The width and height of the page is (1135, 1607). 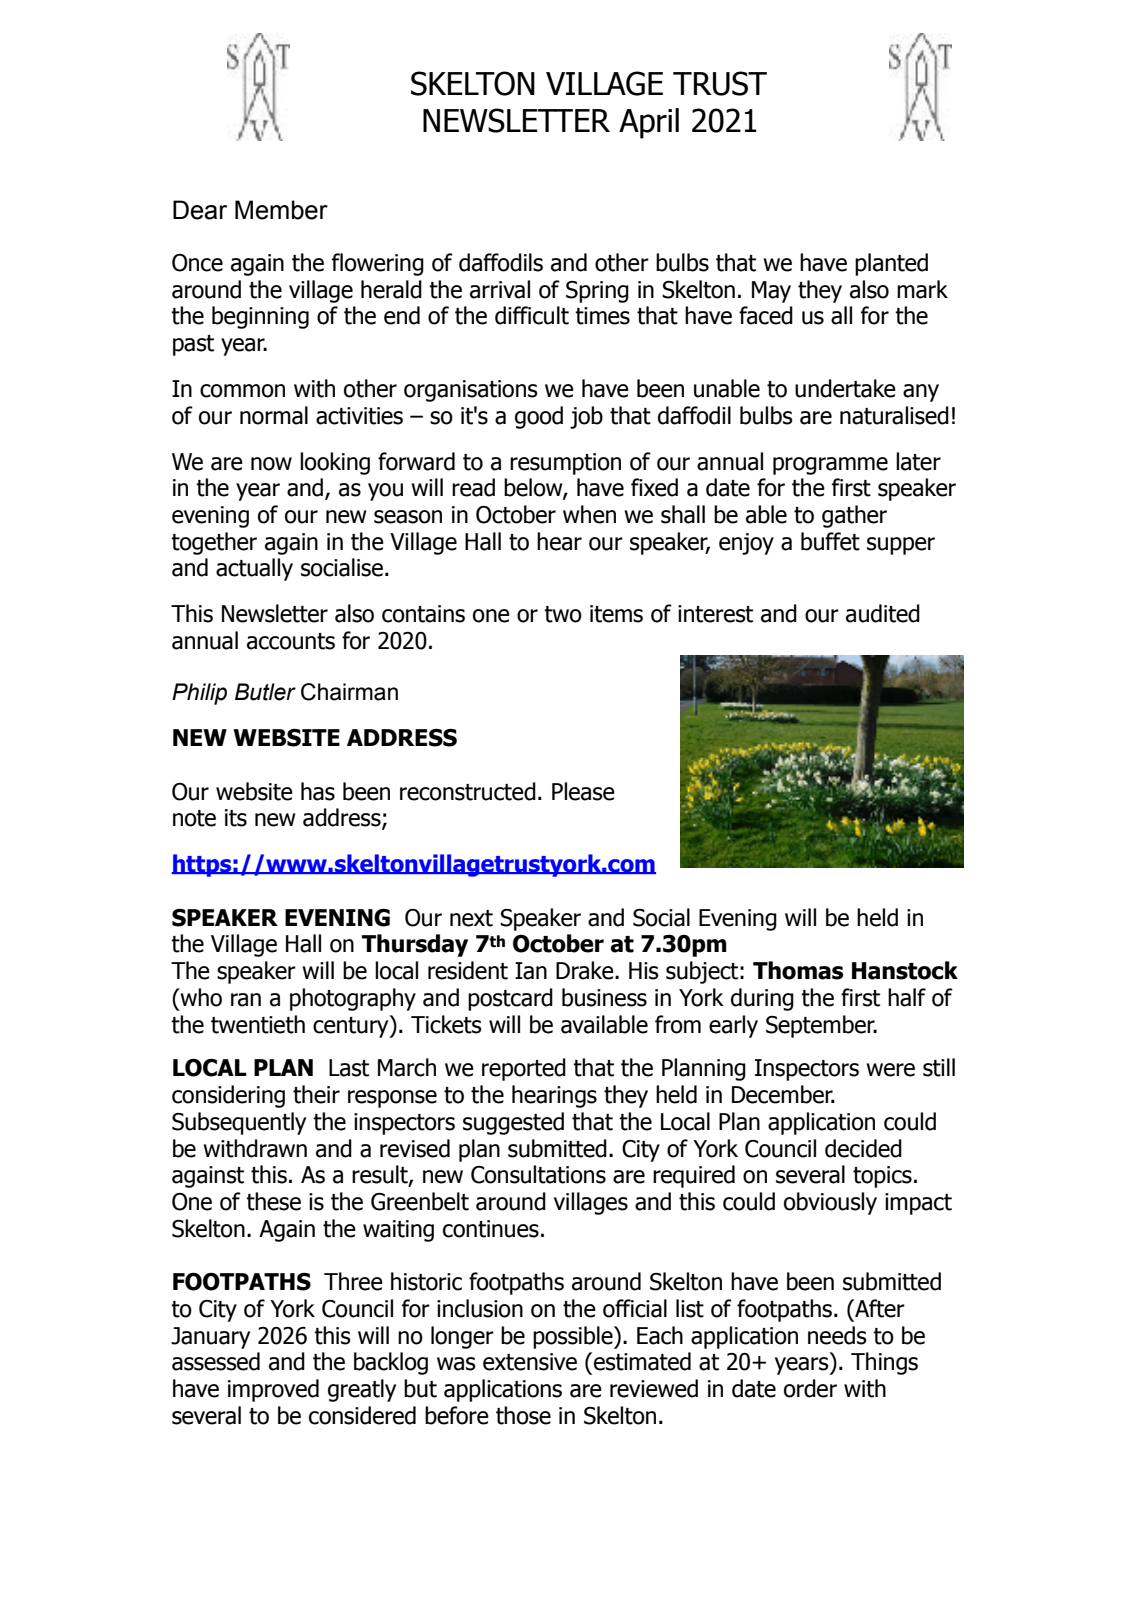 What do you see at coordinates (883, 613) in the page?
I see `audited` at bounding box center [883, 613].
